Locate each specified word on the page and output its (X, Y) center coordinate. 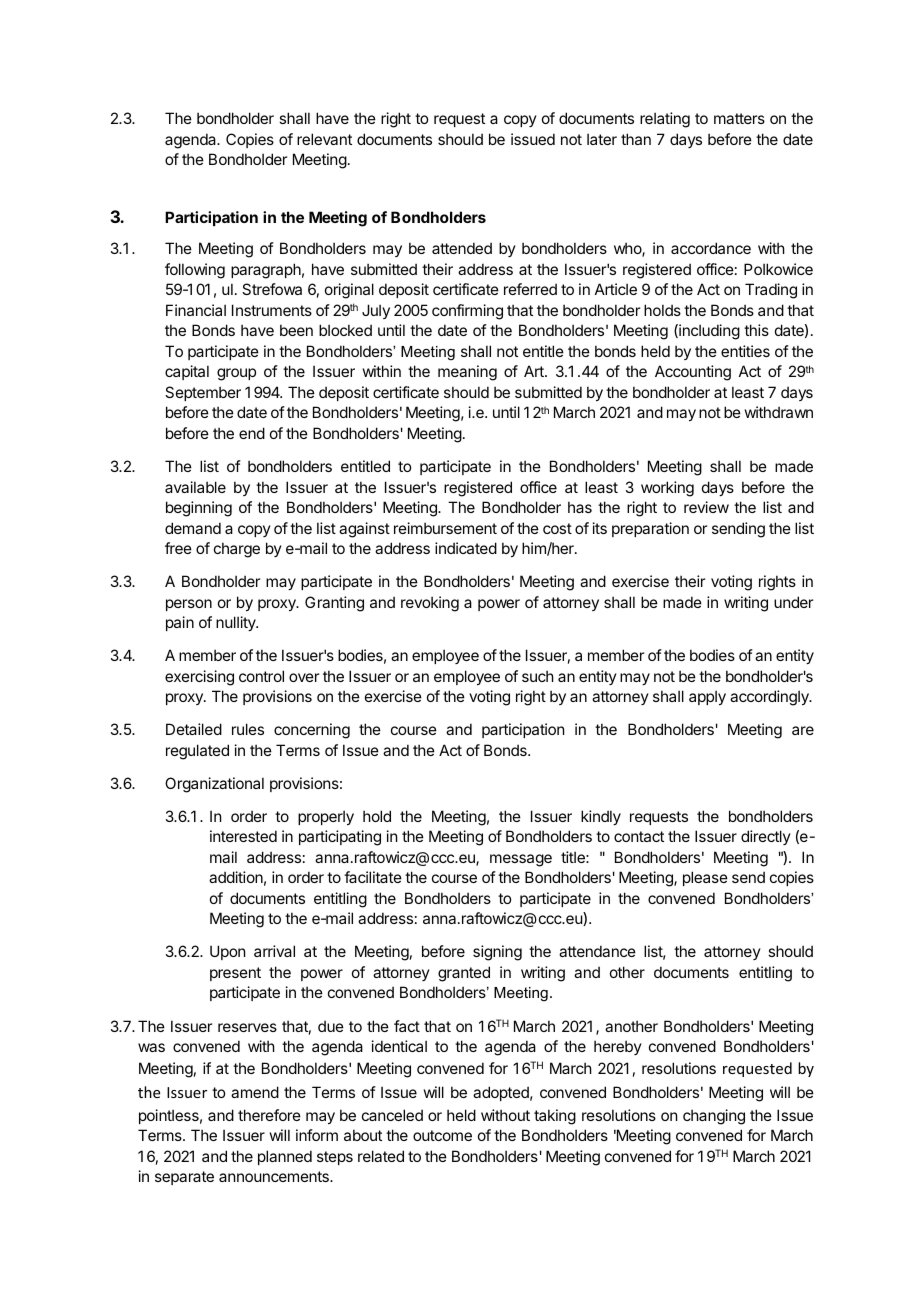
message (521, 860)
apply (707, 697)
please (705, 878)
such (538, 676)
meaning (467, 373)
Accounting (693, 373)
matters (739, 118)
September (203, 393)
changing (714, 1117)
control (261, 676)
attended (462, 248)
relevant (324, 139)
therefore (269, 1115)
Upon (227, 952)
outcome (442, 1135)
